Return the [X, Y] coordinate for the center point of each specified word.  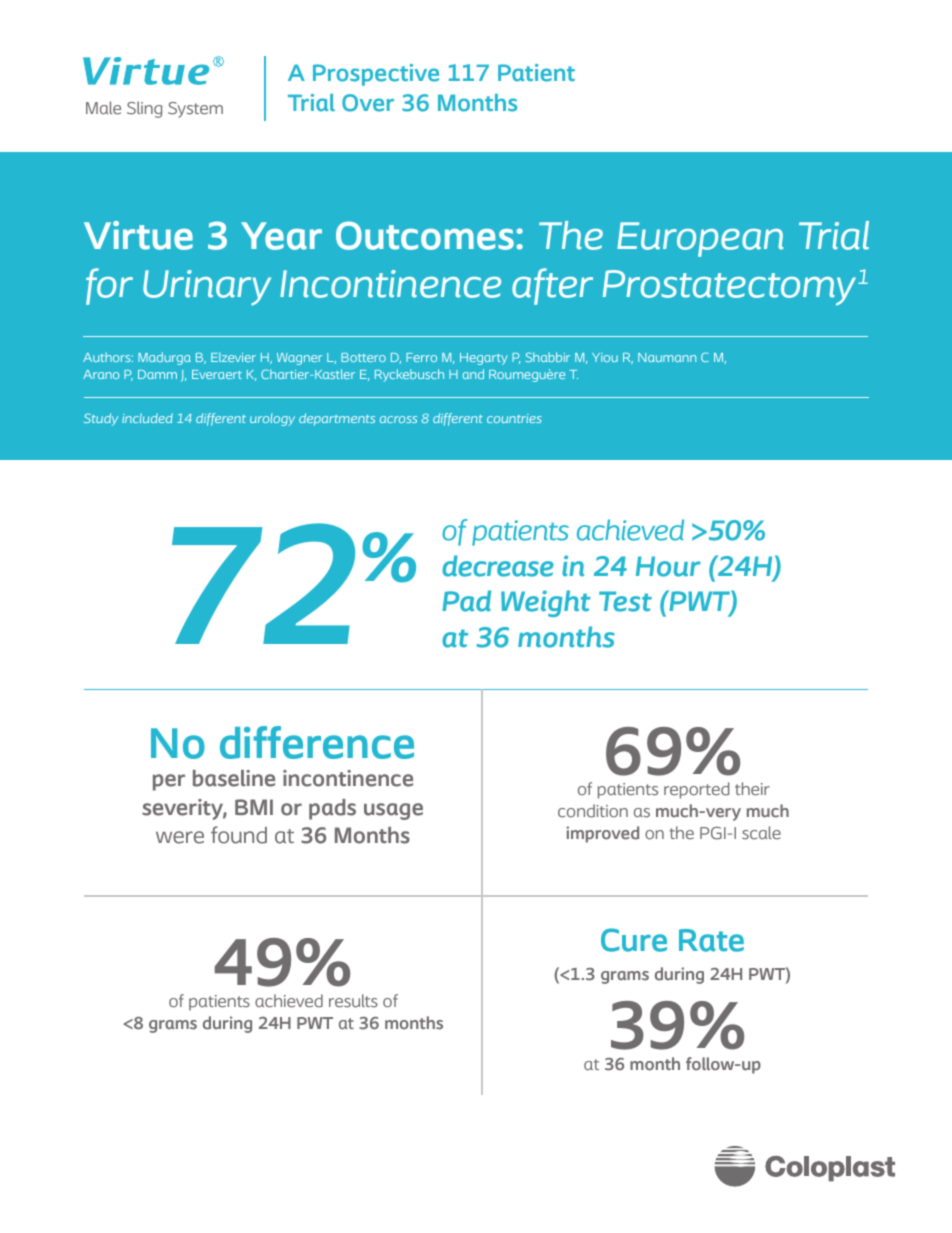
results [353, 1001]
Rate [711, 940]
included [147, 418]
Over [368, 103]
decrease [498, 566]
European [700, 239]
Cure [634, 940]
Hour [668, 566]
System [195, 110]
